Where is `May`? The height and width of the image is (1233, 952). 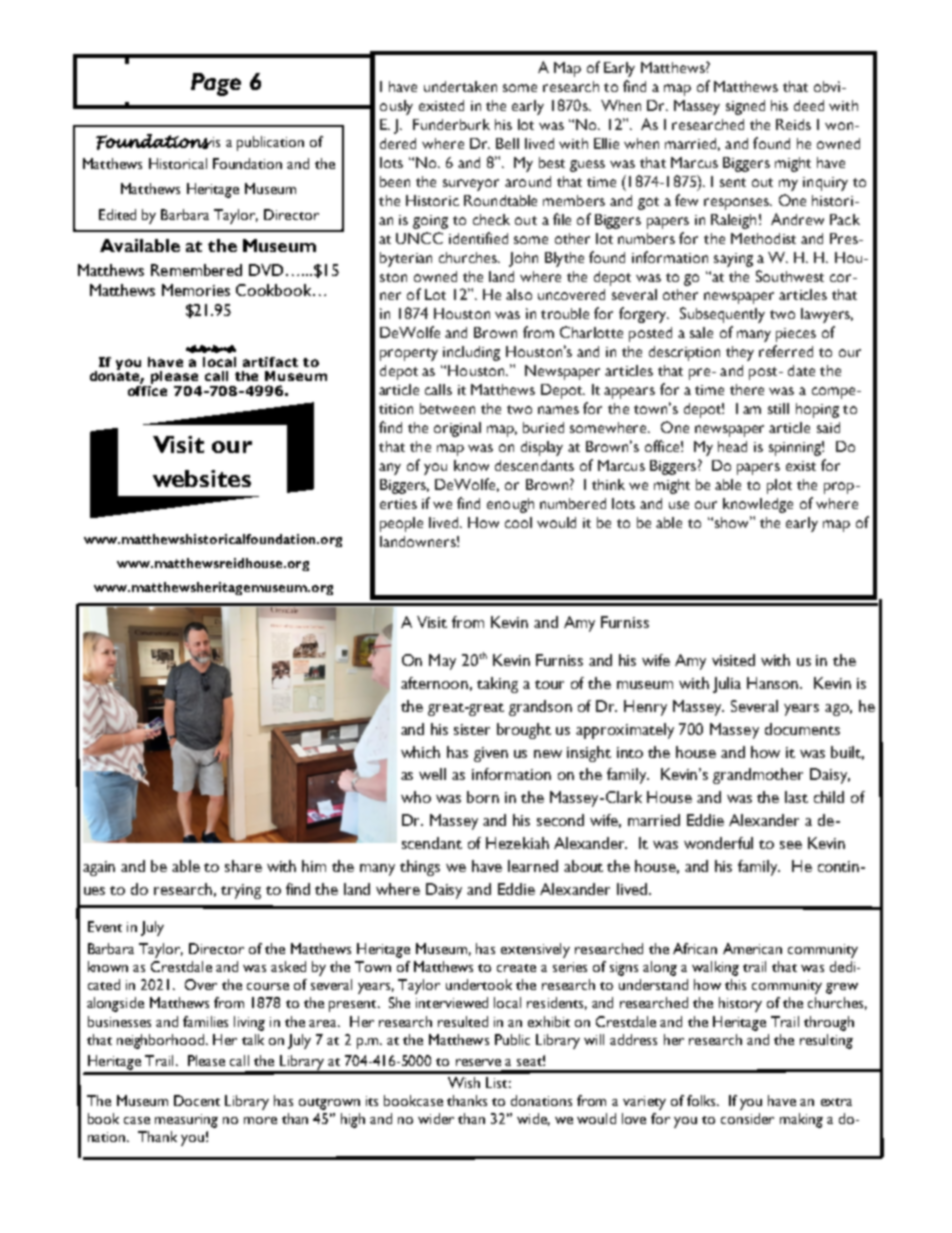
May is located at coordinates (442, 662).
